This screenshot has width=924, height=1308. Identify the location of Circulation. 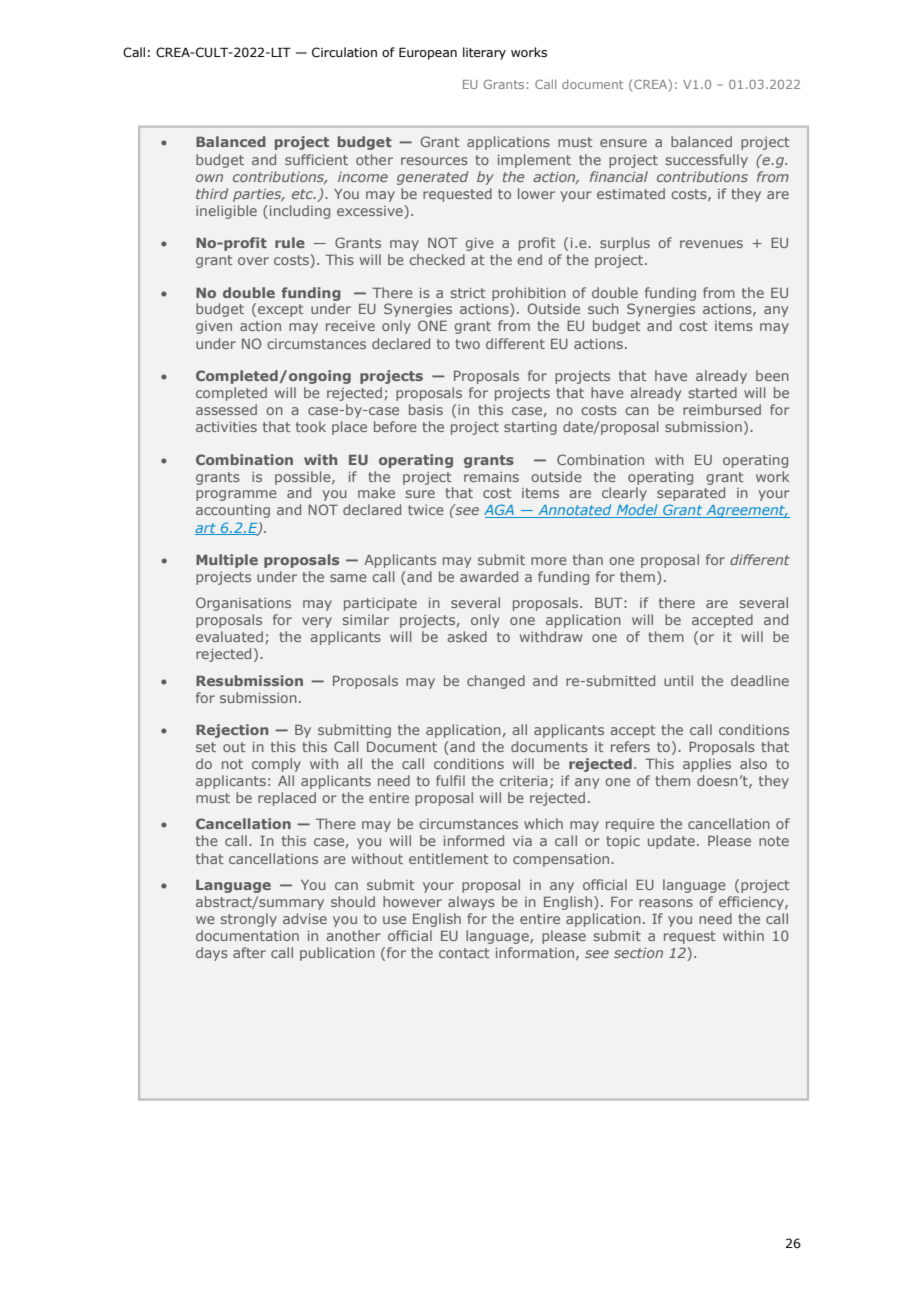
(344, 52).
